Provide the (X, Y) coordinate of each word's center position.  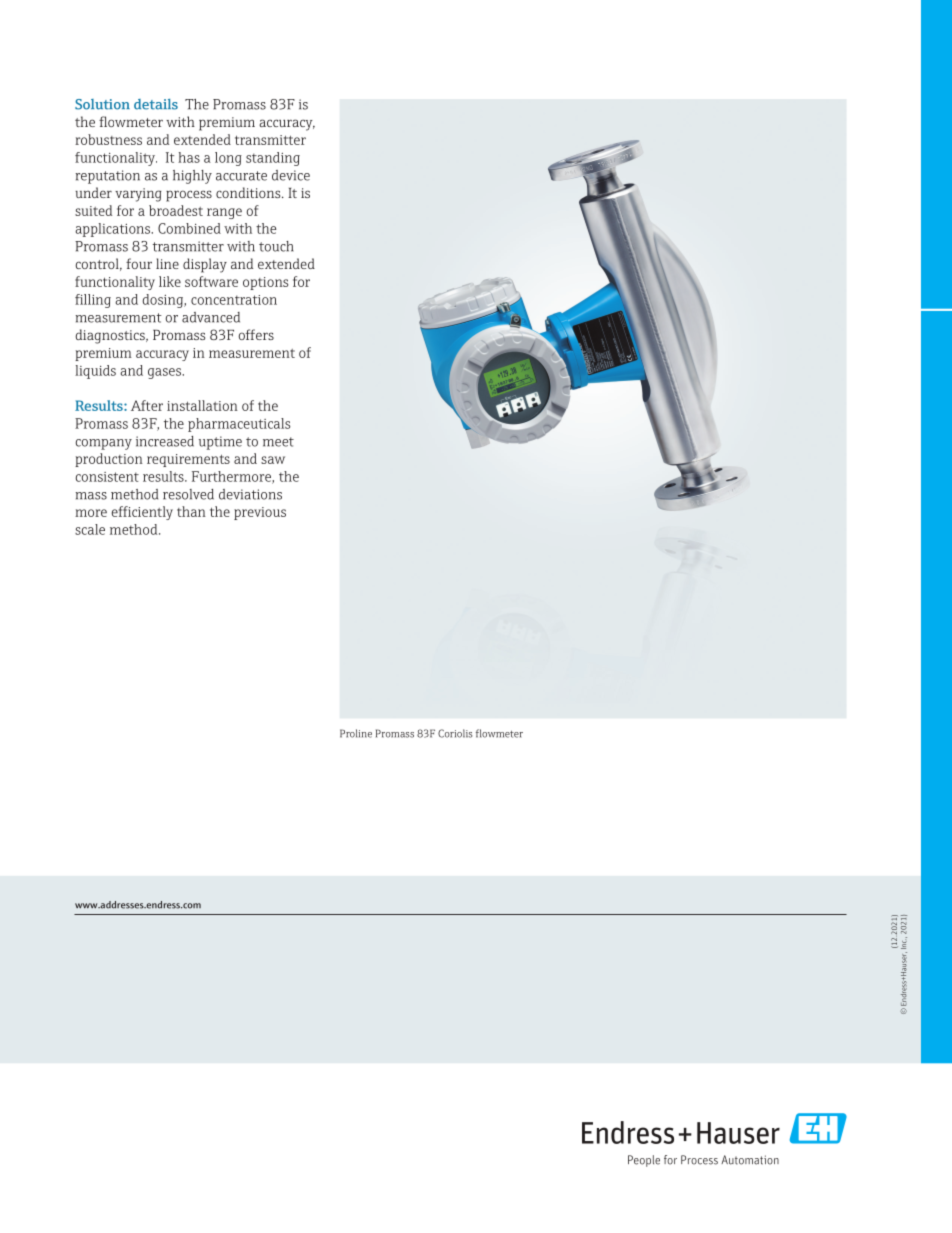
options (265, 283)
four (139, 263)
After (147, 405)
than (191, 511)
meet (278, 442)
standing (273, 159)
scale (90, 529)
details (156, 104)
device (291, 175)
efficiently (142, 513)
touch (276, 246)
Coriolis (455, 733)
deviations (250, 494)
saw (273, 460)
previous (260, 513)
